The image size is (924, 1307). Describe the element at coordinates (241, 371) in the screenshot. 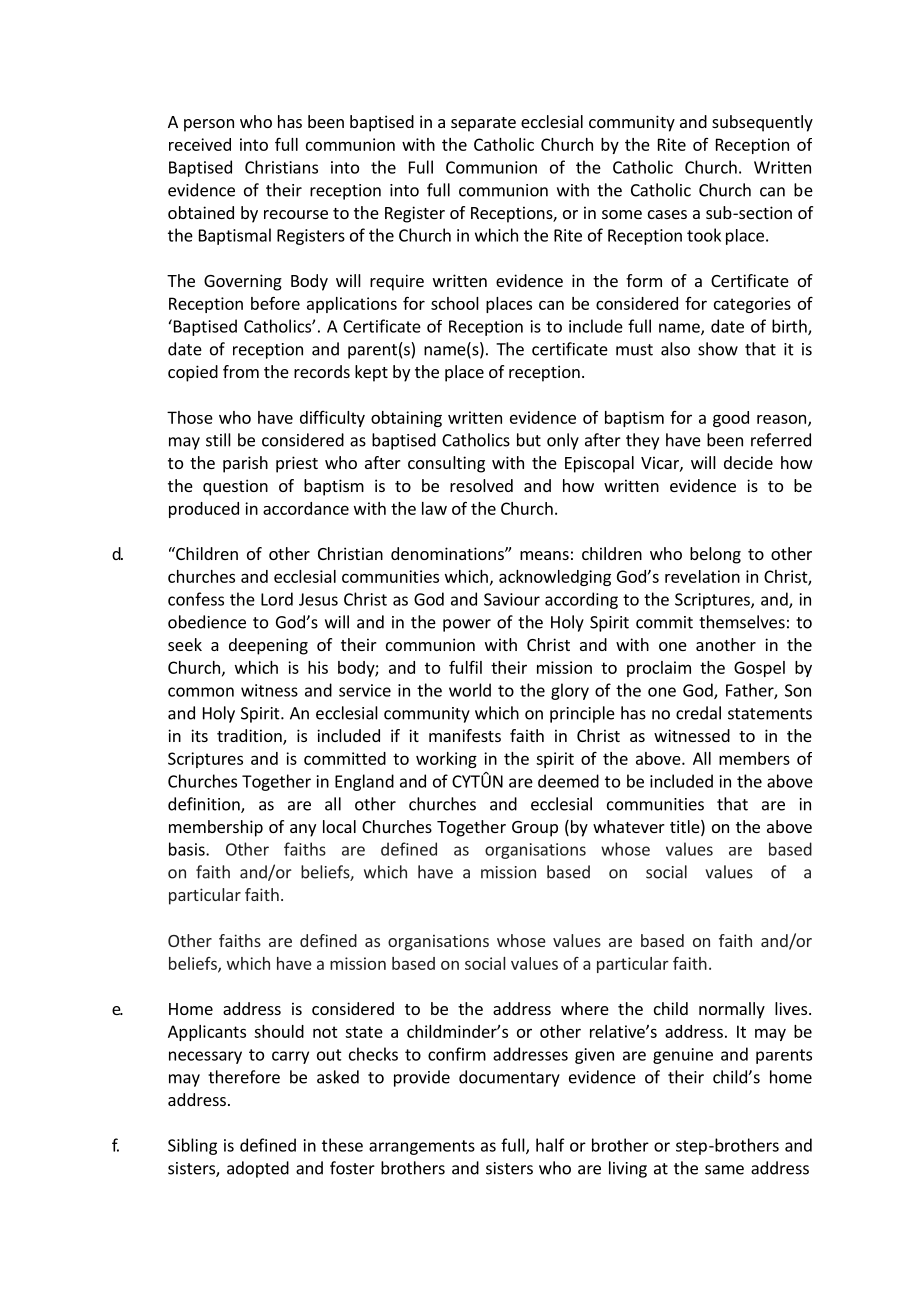

I see `from` at that location.
